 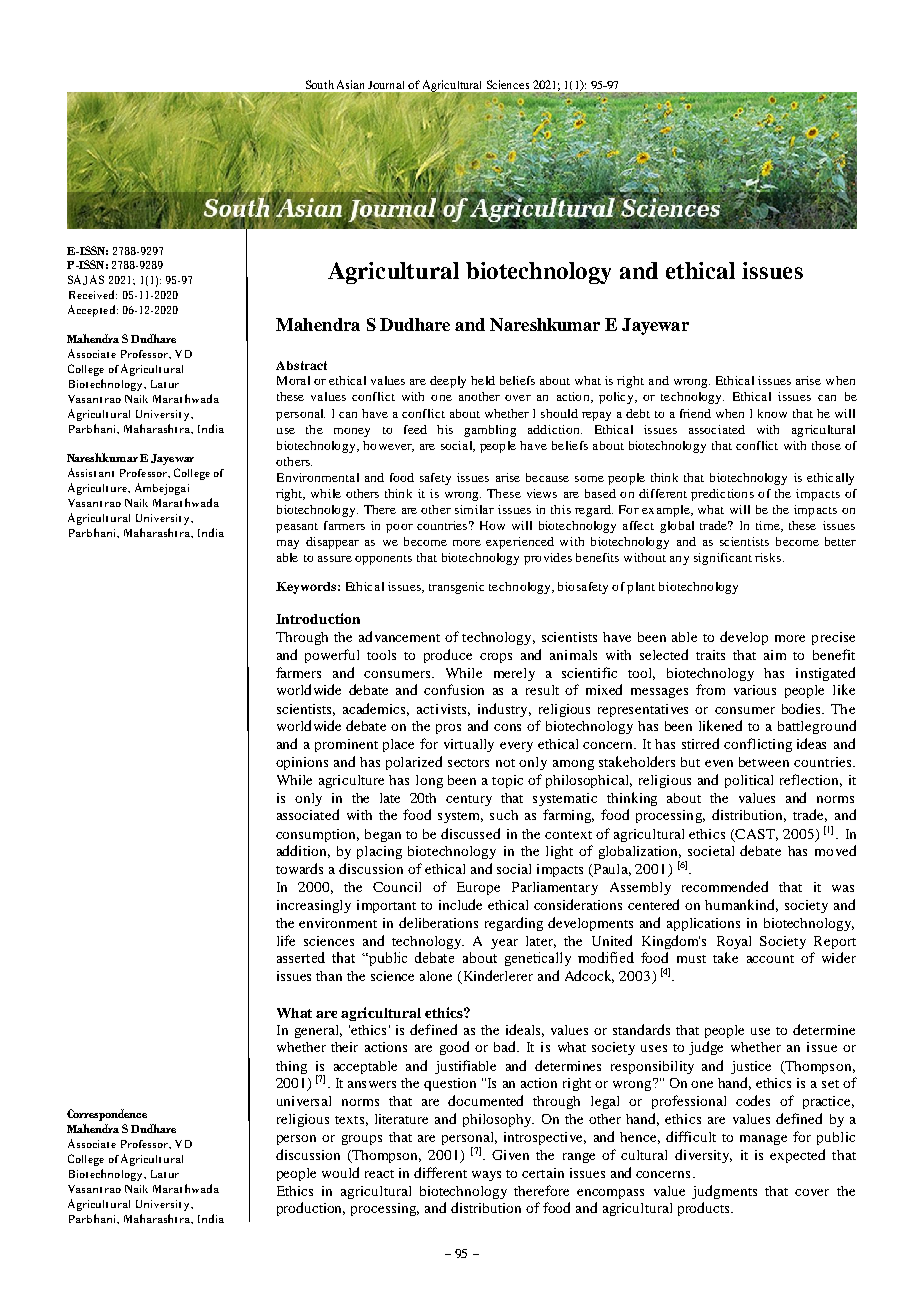 I want to click on ways, so click(x=486, y=1176).
